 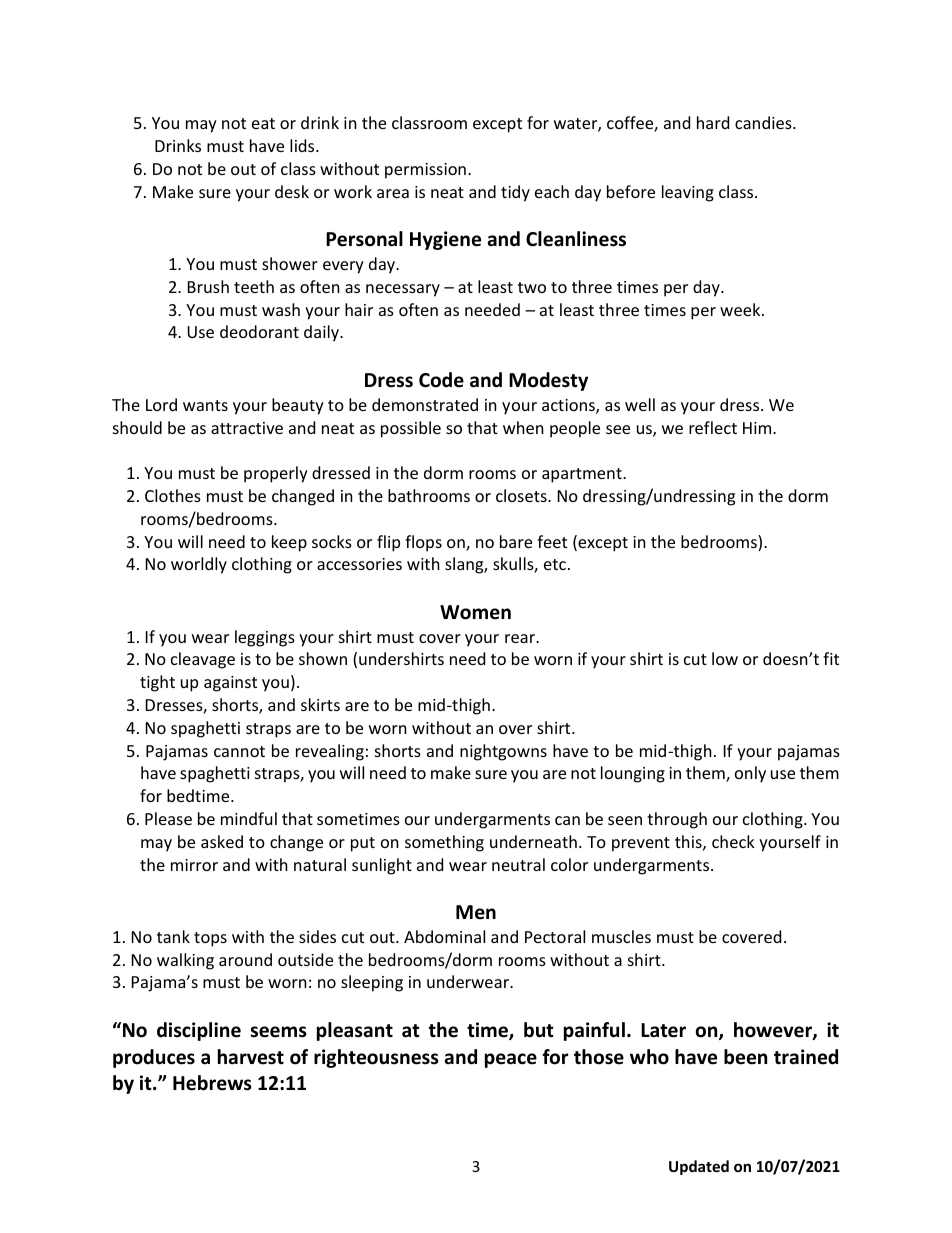 I want to click on low, so click(x=725, y=658).
